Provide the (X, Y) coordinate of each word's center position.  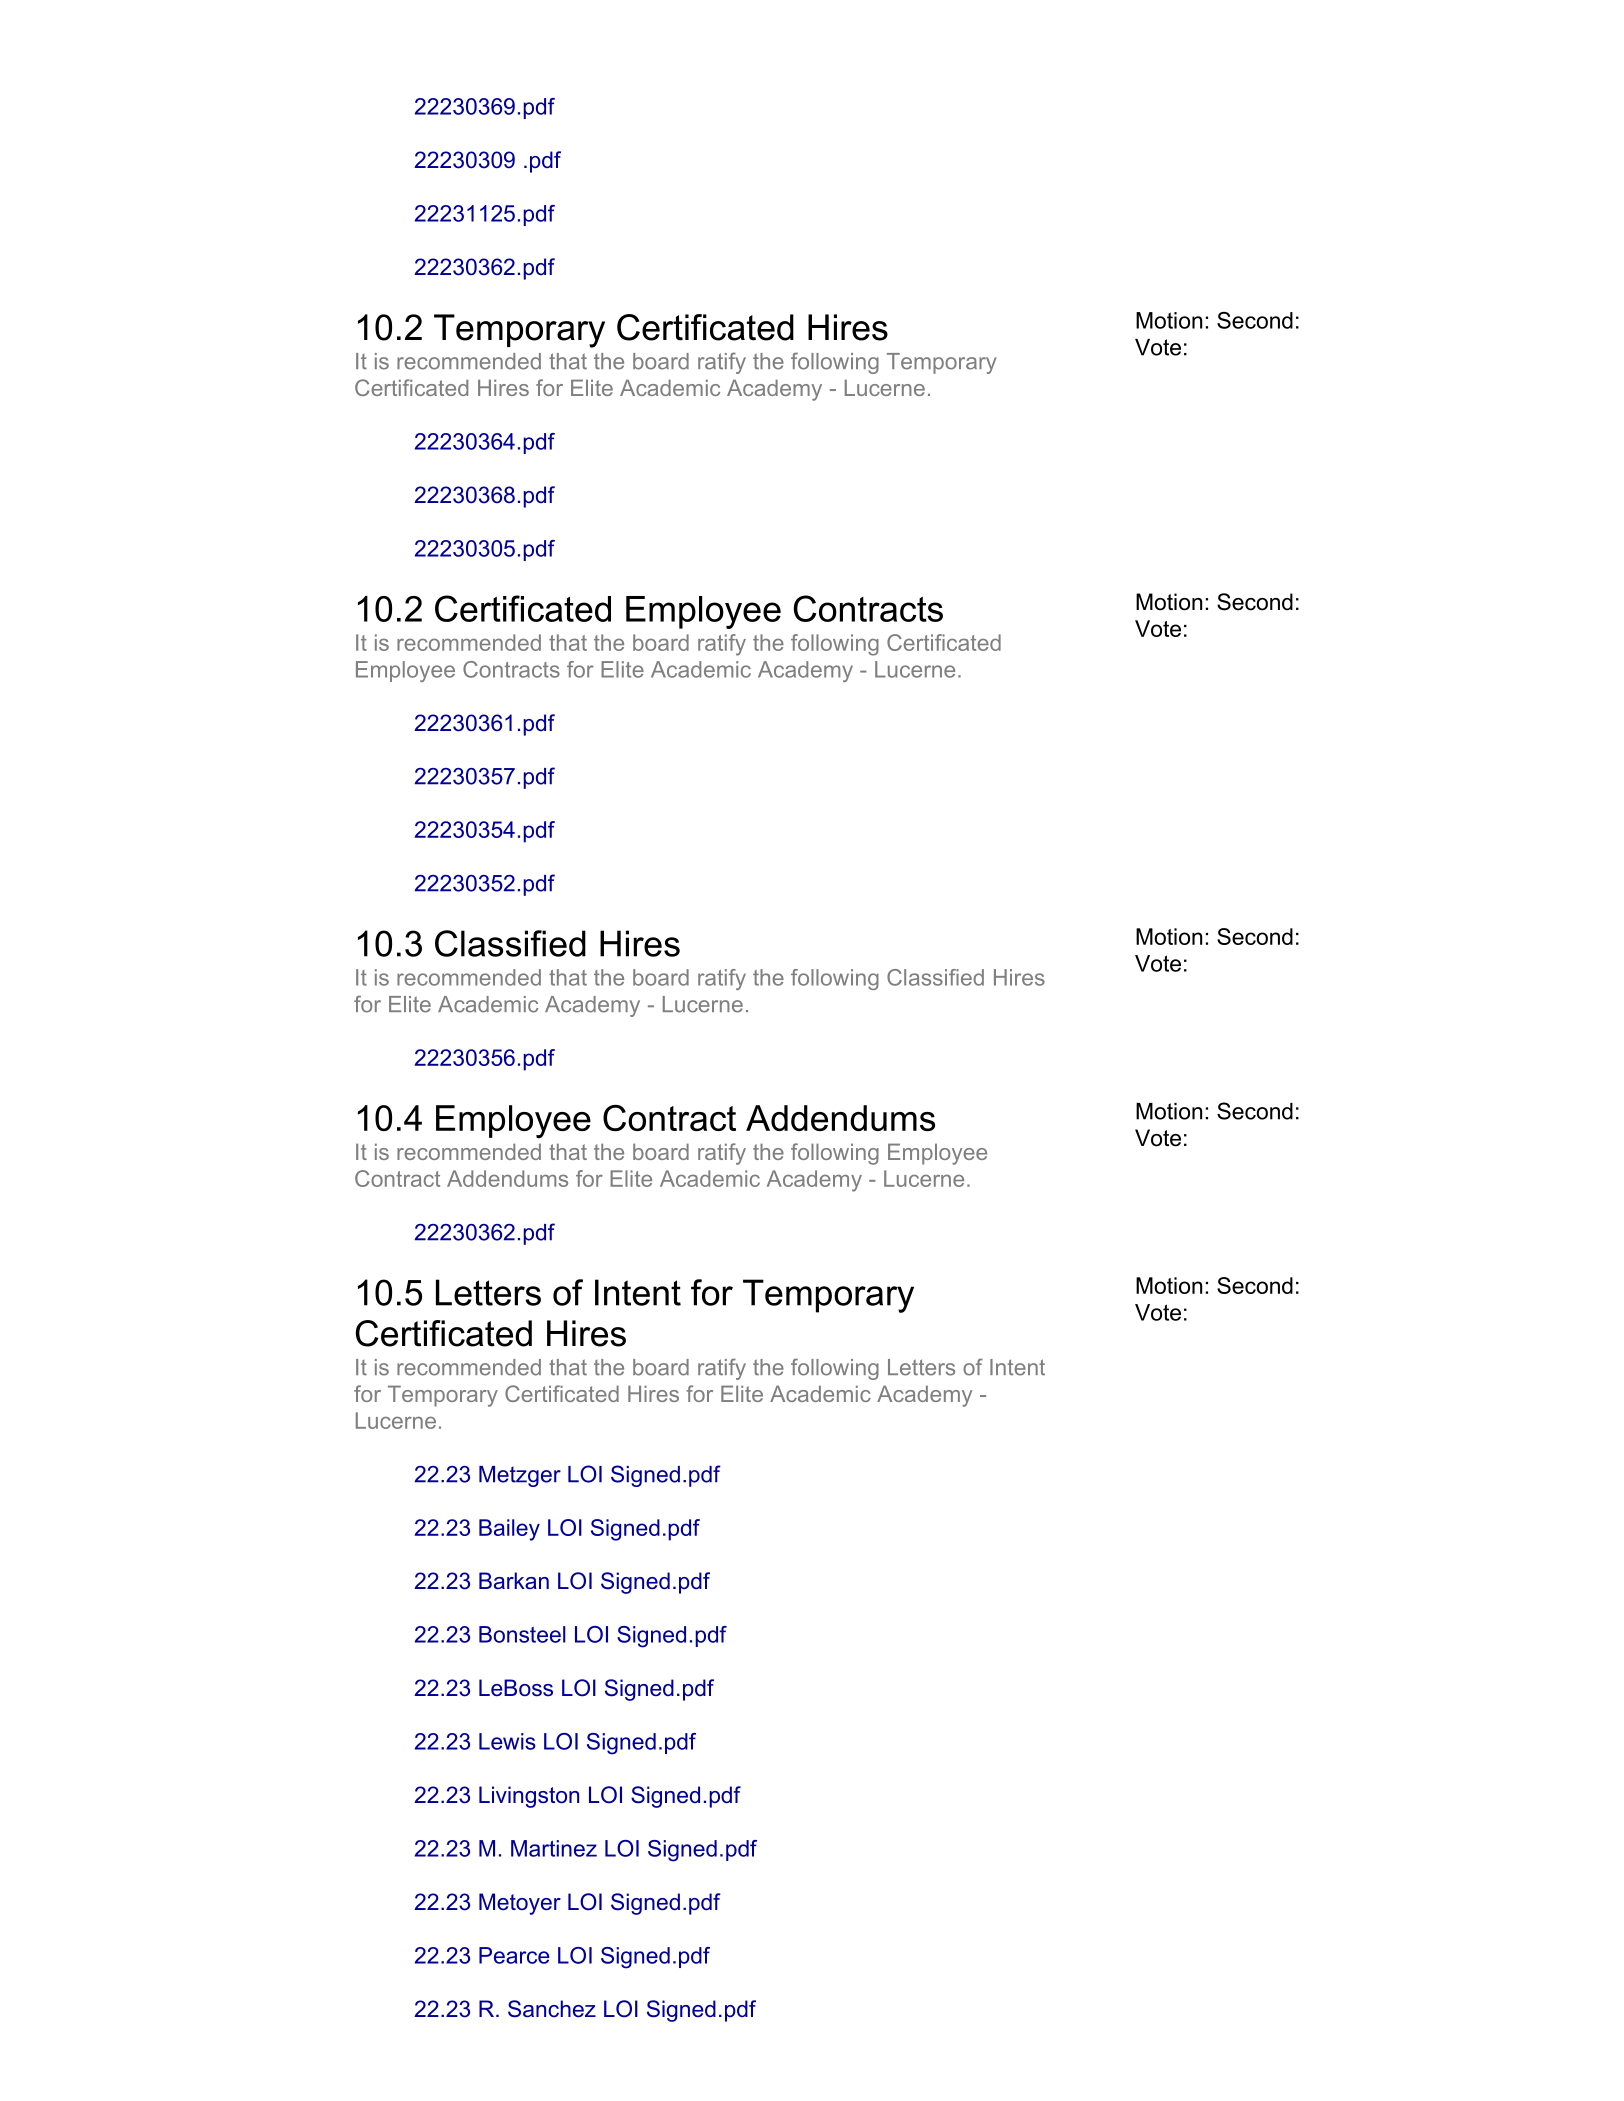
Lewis (507, 1741)
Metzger (520, 1476)
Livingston (529, 1797)
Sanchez (552, 2009)
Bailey (509, 1530)
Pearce (514, 1955)
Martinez (554, 1848)
